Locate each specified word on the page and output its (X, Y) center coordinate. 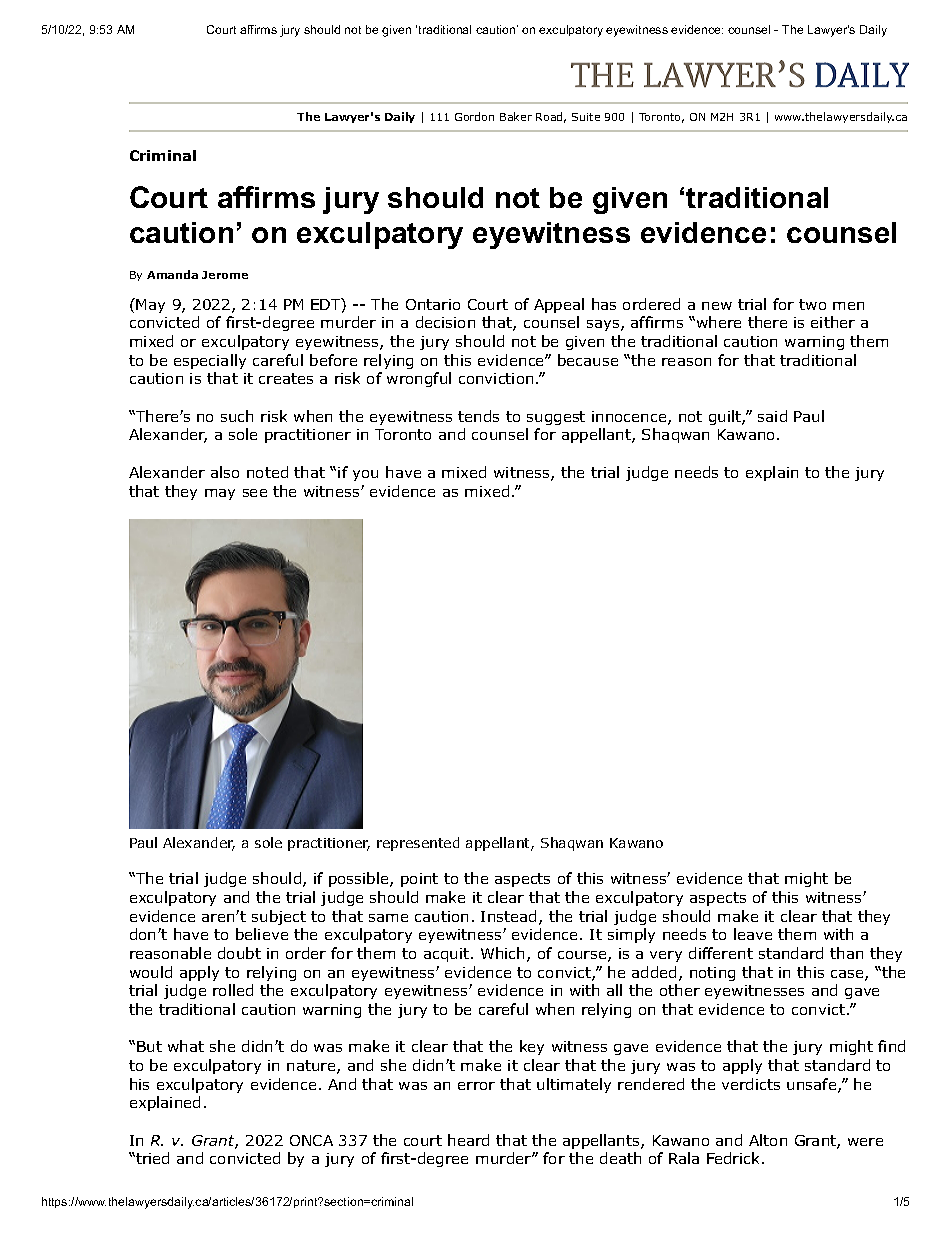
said (772, 416)
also (225, 472)
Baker (516, 116)
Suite (586, 117)
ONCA (311, 1140)
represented (418, 844)
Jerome (225, 275)
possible (360, 879)
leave (753, 934)
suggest (556, 418)
